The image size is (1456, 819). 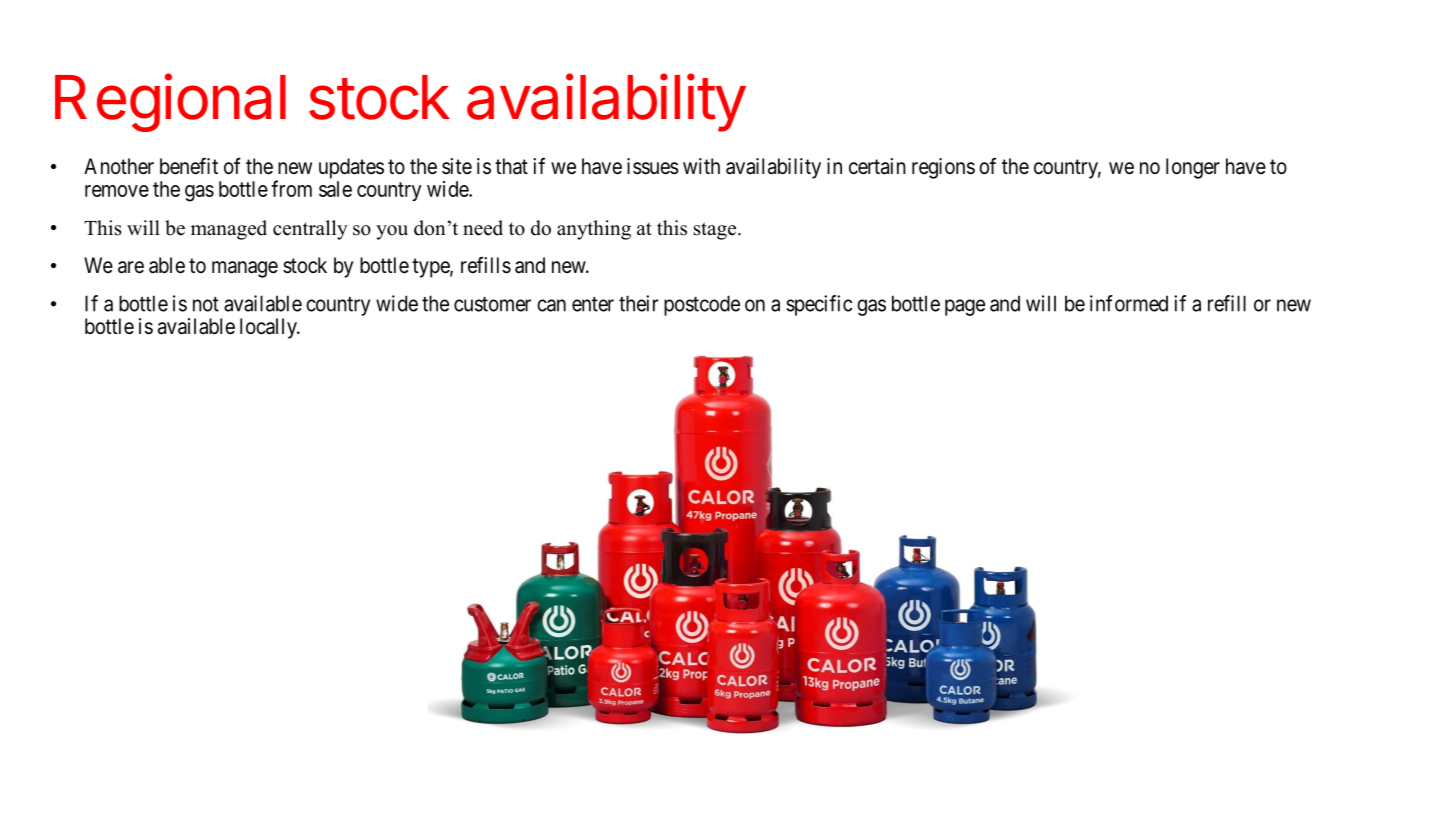 What do you see at coordinates (310, 230) in the screenshot?
I see `centrally` at bounding box center [310, 230].
